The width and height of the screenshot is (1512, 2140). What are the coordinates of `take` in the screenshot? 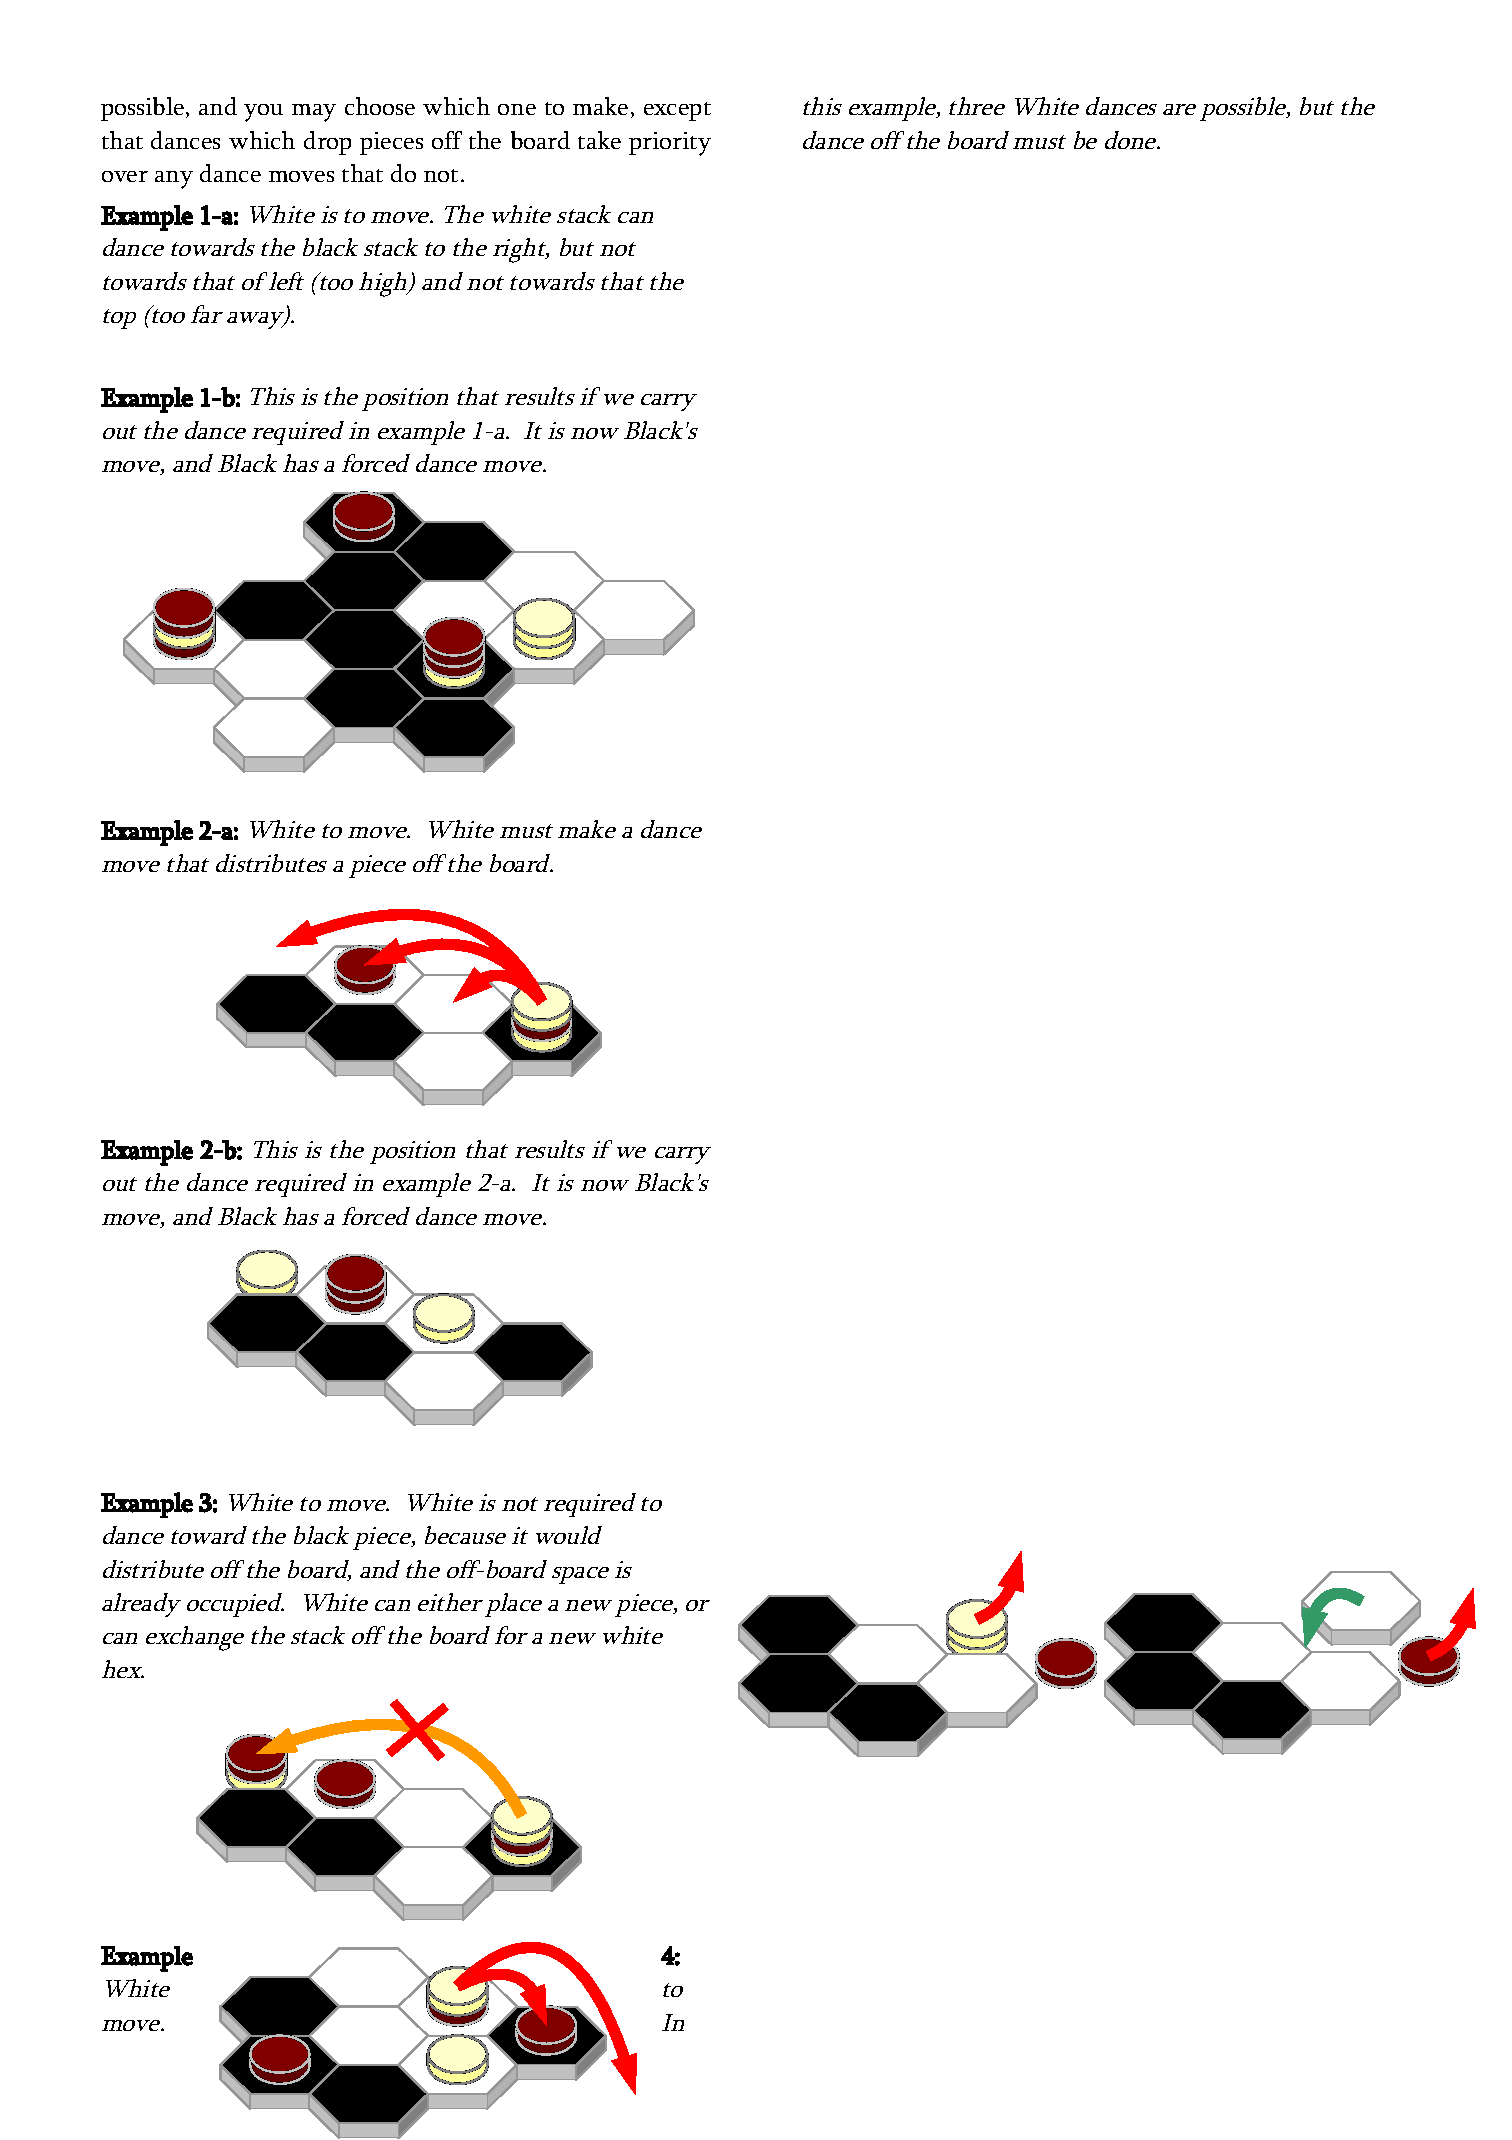 It's located at (599, 140).
